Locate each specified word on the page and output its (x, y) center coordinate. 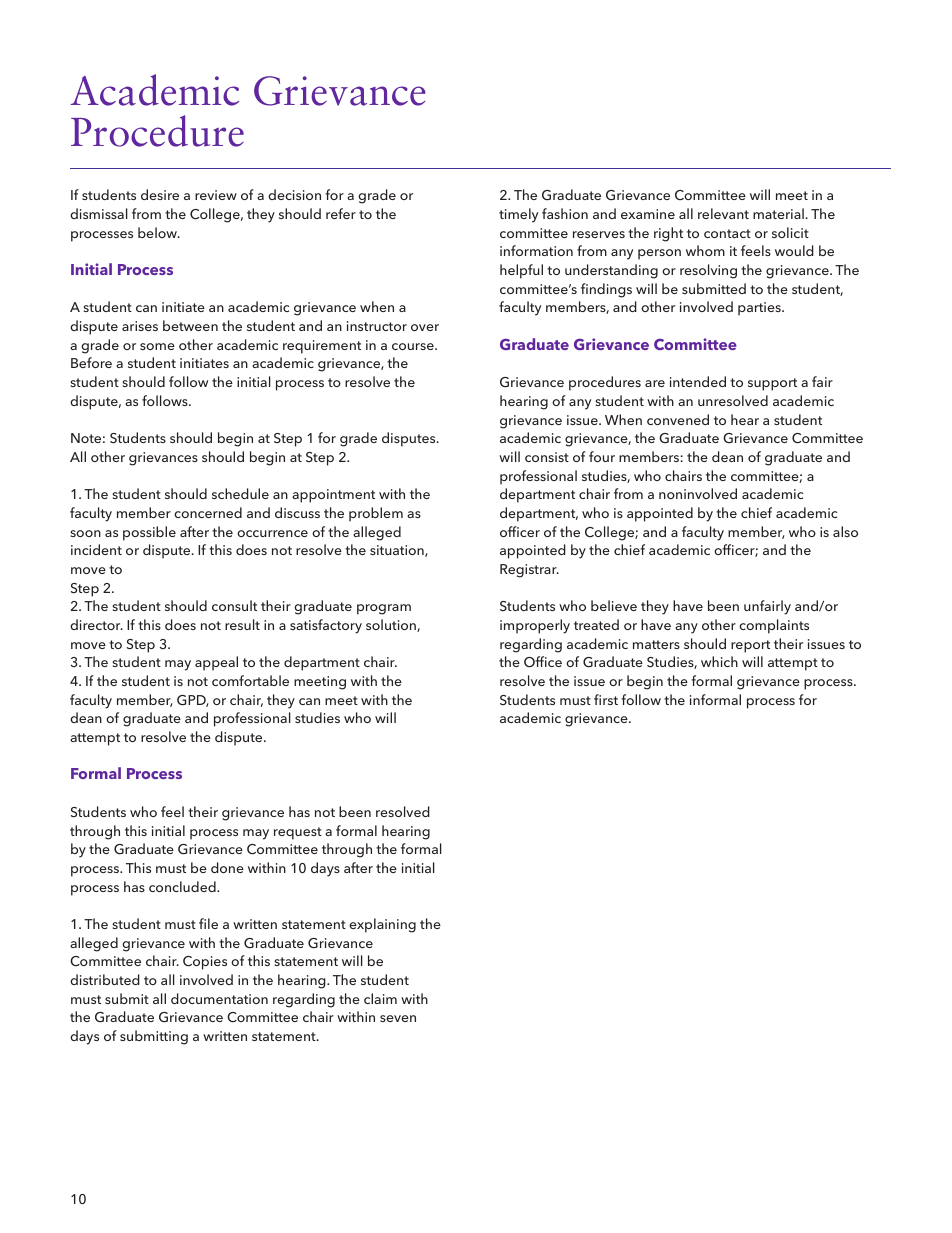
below (159, 232)
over (425, 327)
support (772, 384)
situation (398, 551)
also (845, 531)
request (298, 833)
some (157, 346)
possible (149, 533)
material (779, 213)
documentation (219, 998)
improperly (535, 626)
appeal (216, 663)
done (227, 867)
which (719, 661)
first (606, 699)
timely (518, 215)
